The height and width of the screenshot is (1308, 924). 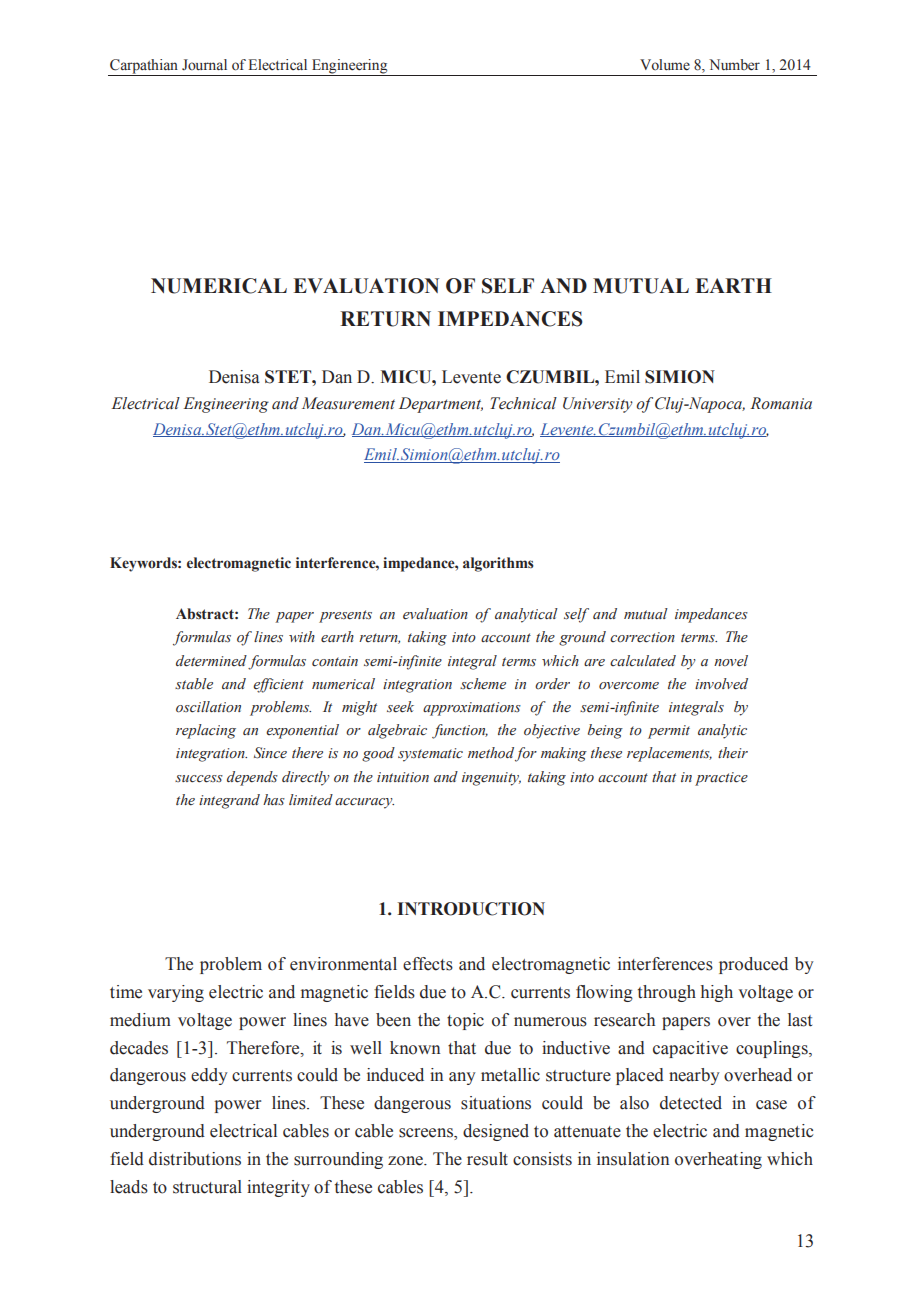 What do you see at coordinates (781, 403) in the screenshot?
I see `Romania` at bounding box center [781, 403].
